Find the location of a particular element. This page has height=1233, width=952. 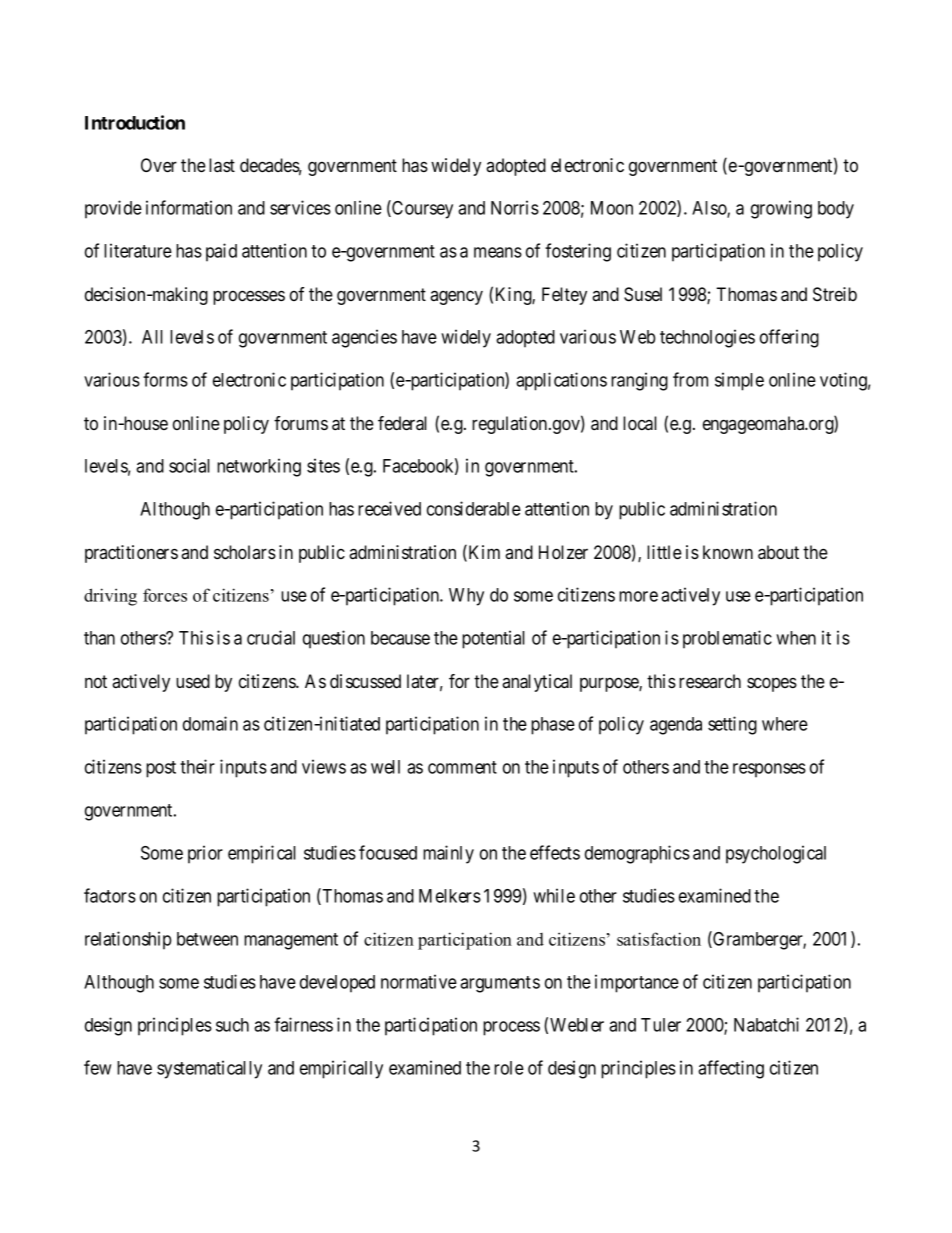

mainly is located at coordinates (448, 854).
